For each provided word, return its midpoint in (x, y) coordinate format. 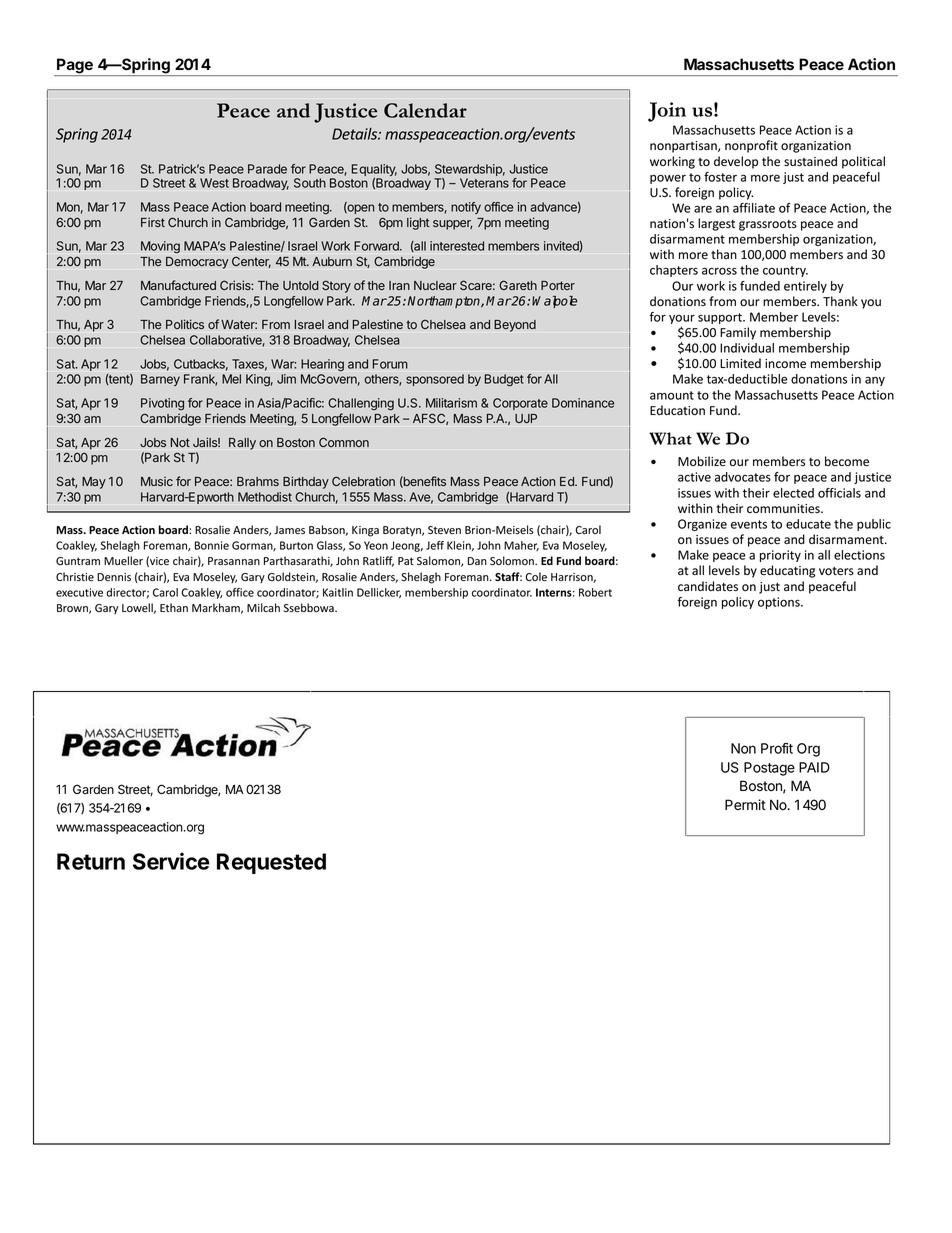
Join (667, 112)
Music (157, 481)
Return (91, 861)
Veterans (484, 183)
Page (75, 67)
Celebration (363, 481)
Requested (271, 863)
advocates (743, 477)
